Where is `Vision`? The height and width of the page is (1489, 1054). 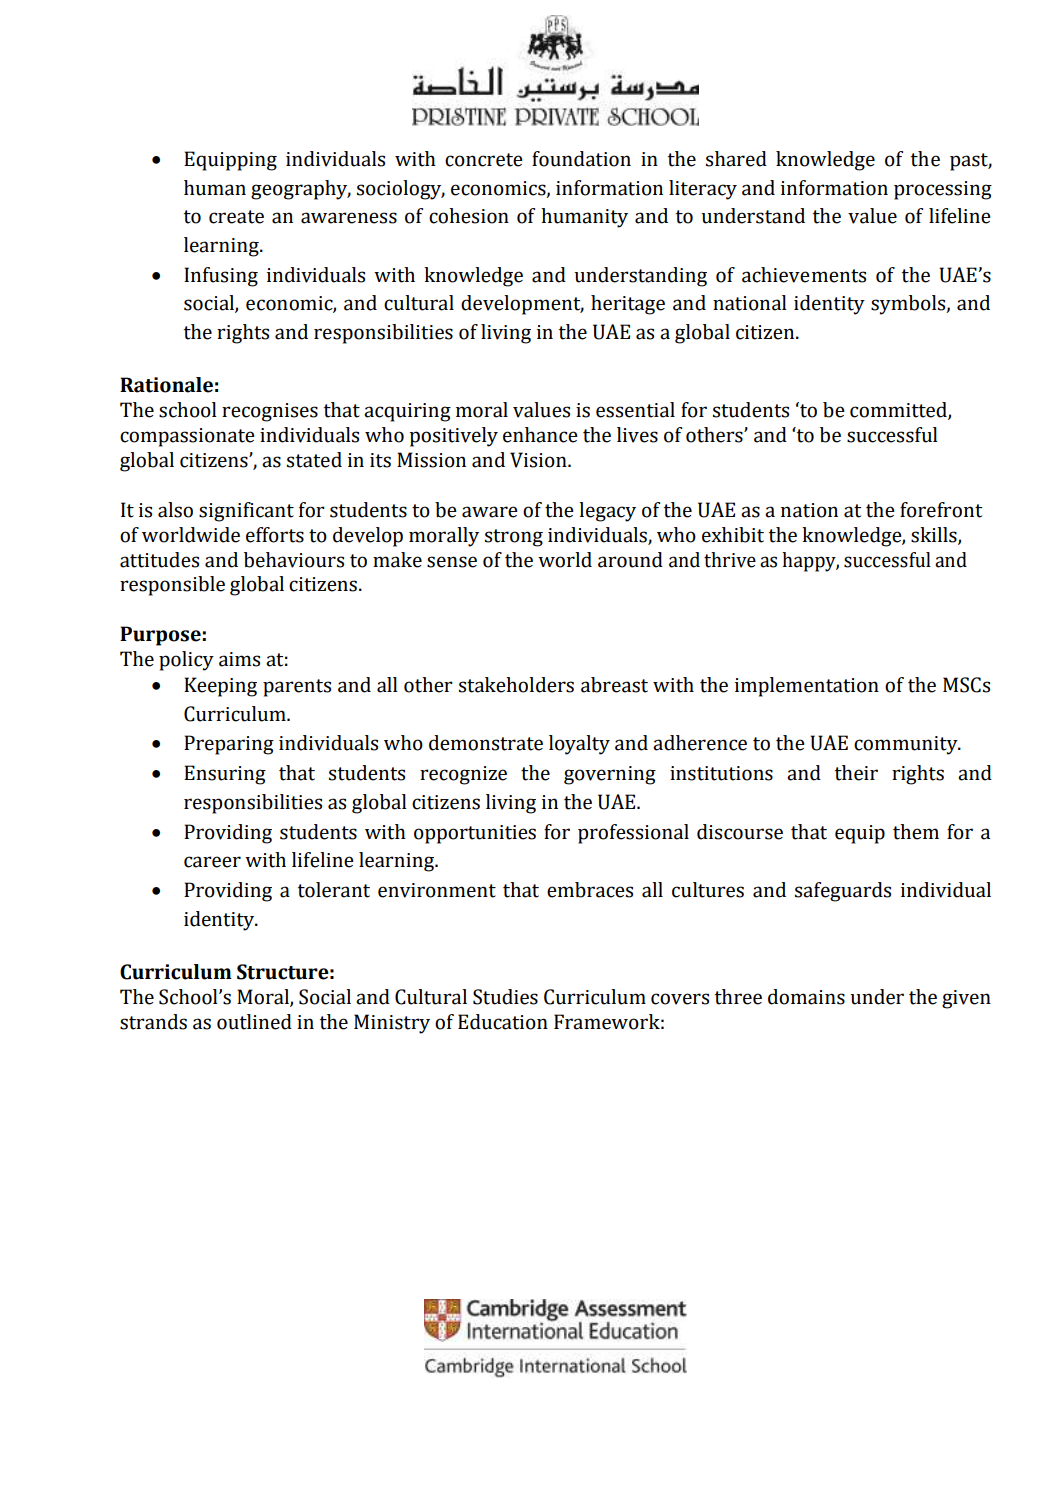
Vision is located at coordinates (539, 460).
